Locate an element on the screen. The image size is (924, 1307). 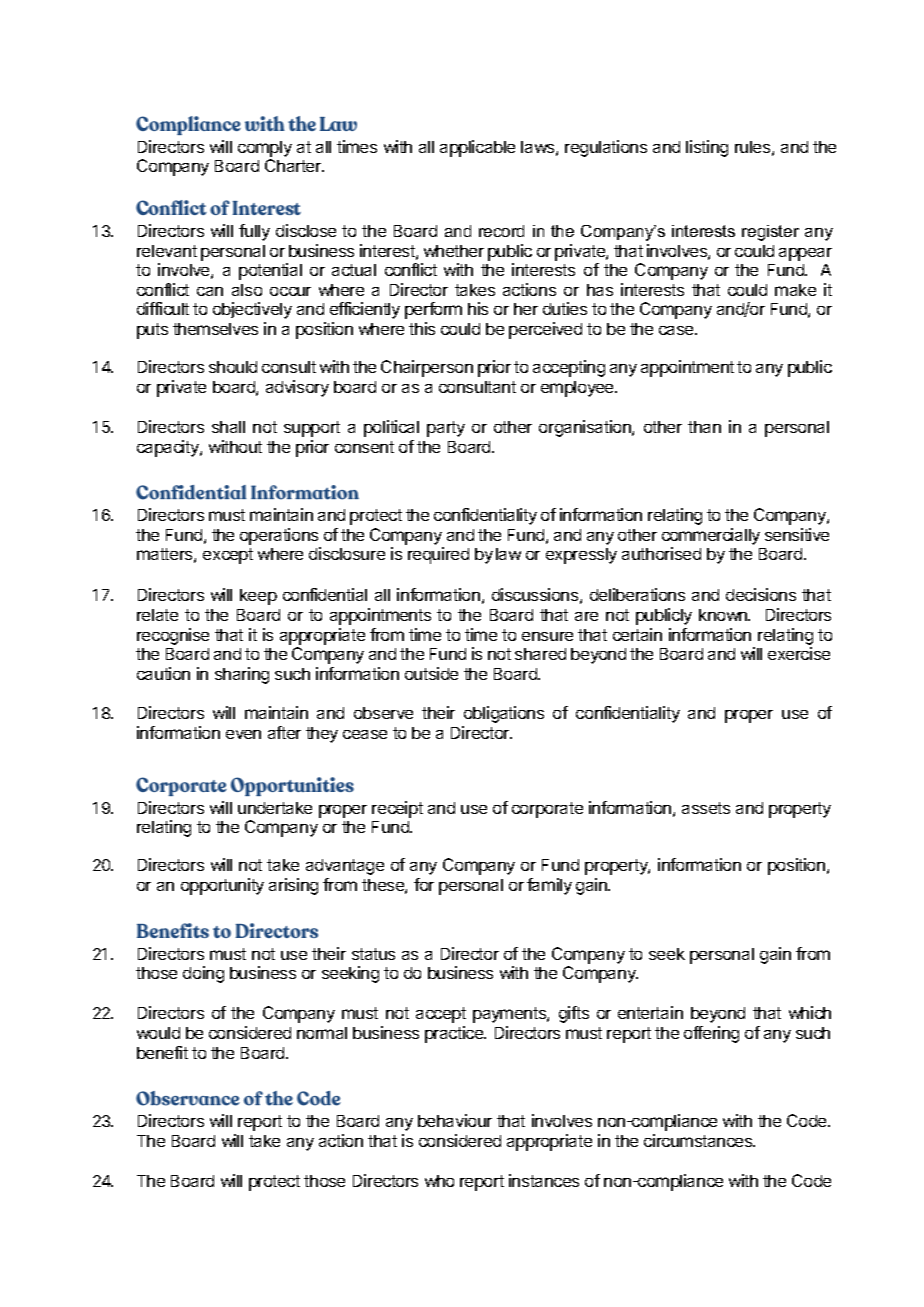
behaviour is located at coordinates (455, 1120).
